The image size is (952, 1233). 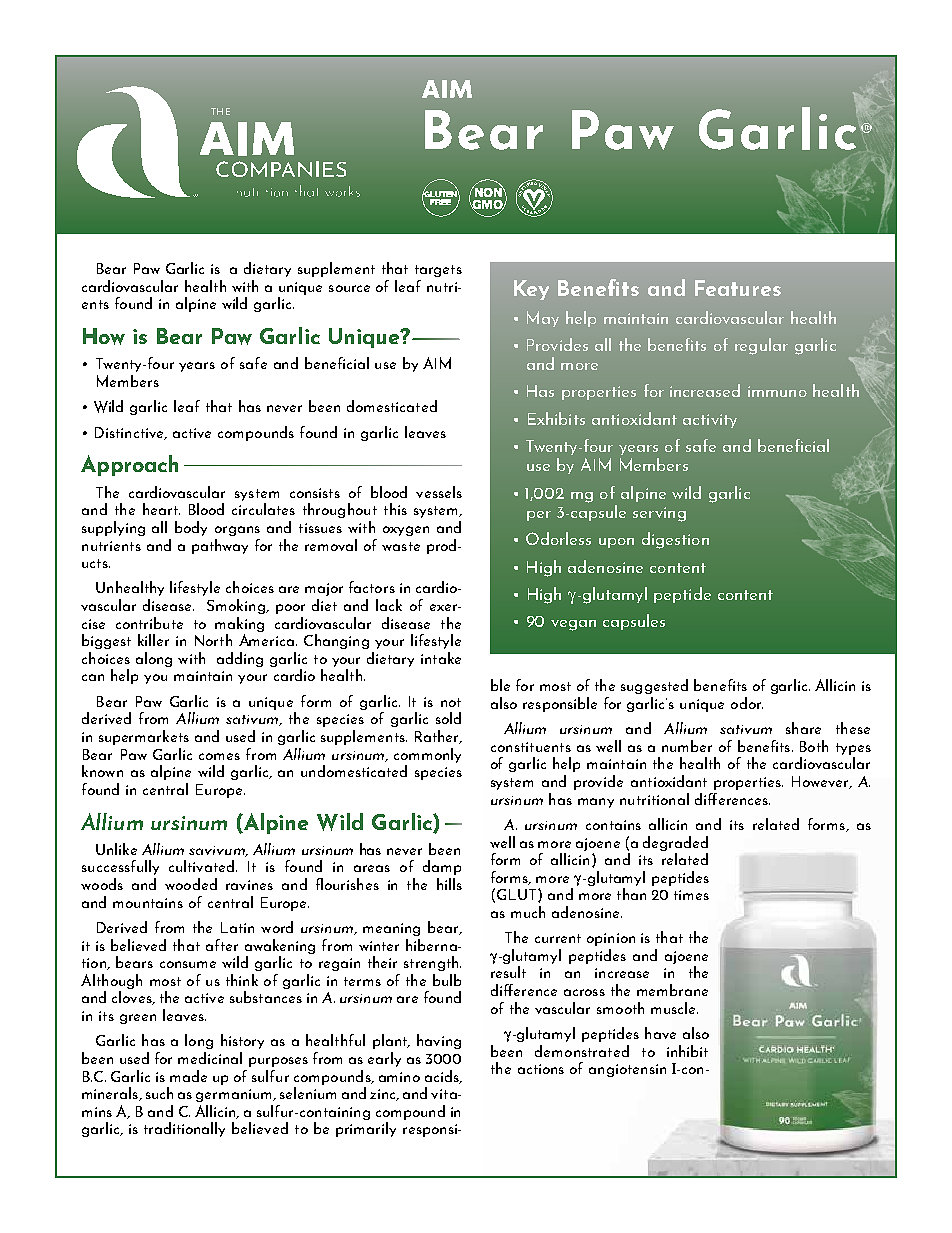 I want to click on suggested, so click(x=654, y=686).
